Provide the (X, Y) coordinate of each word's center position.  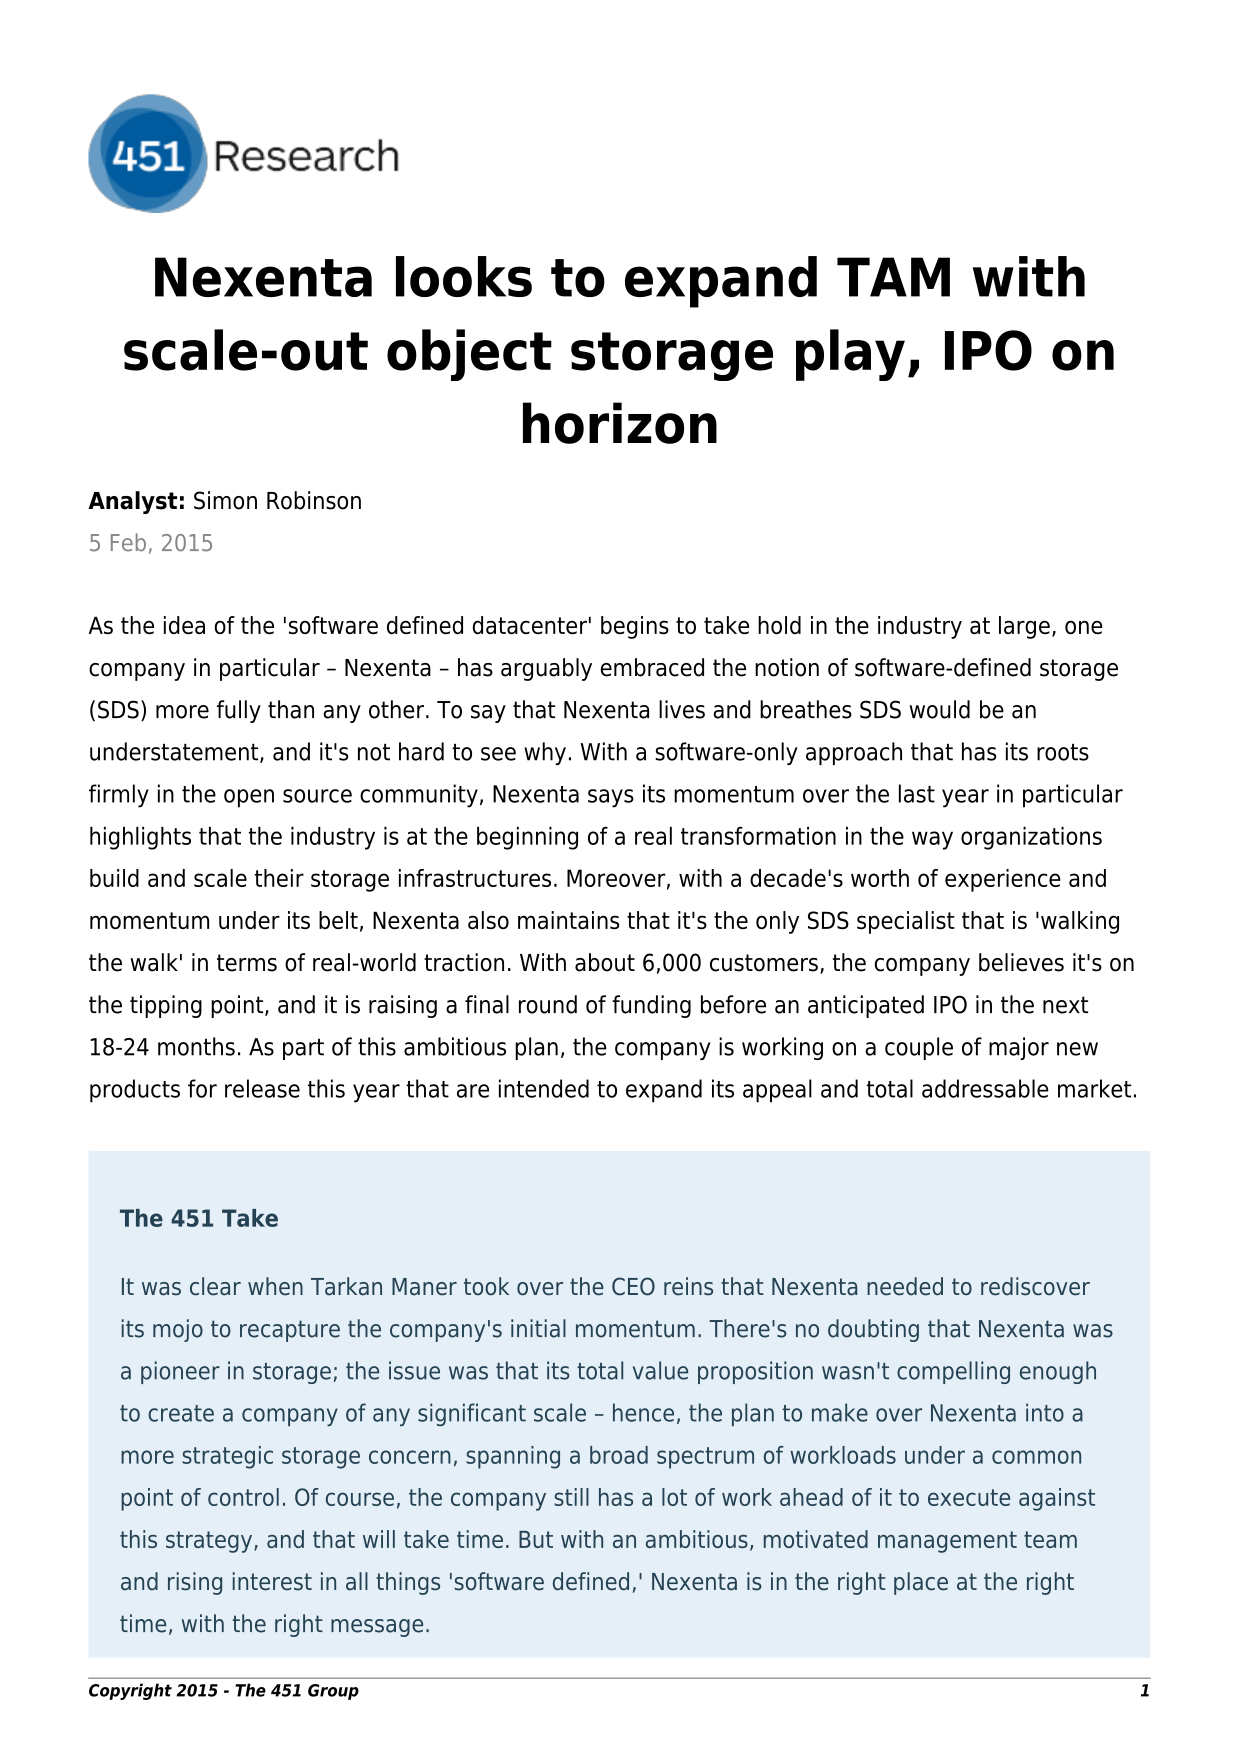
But (536, 1539)
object (469, 355)
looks (464, 276)
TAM (893, 277)
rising (195, 1583)
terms (247, 963)
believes (1021, 962)
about (605, 962)
